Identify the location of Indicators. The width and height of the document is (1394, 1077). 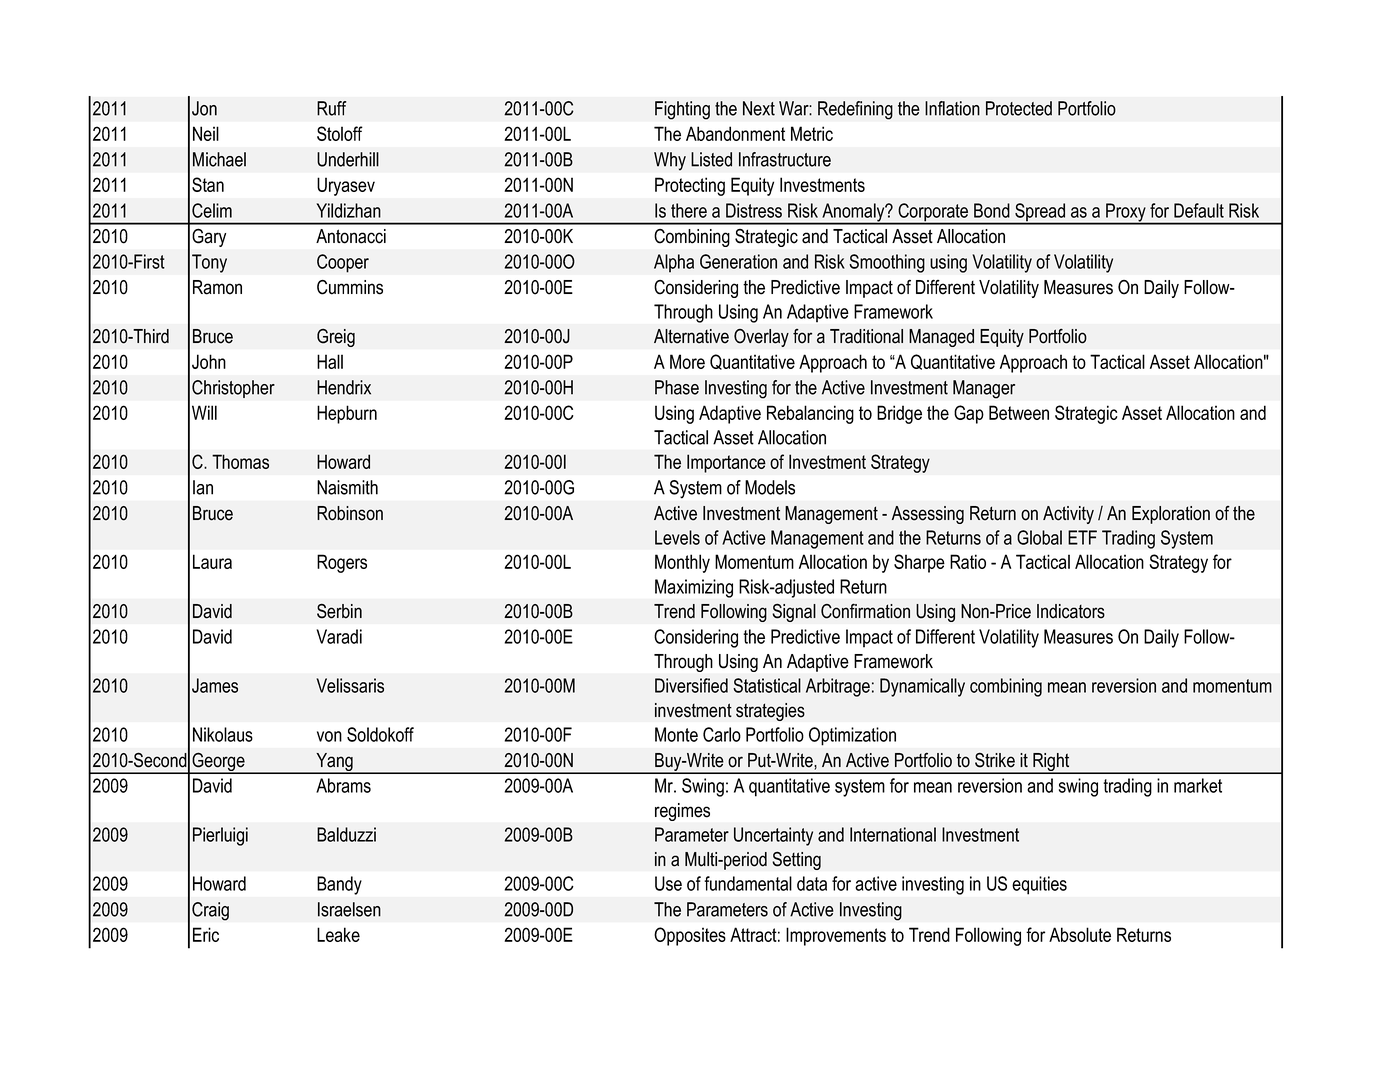
(1071, 611).
